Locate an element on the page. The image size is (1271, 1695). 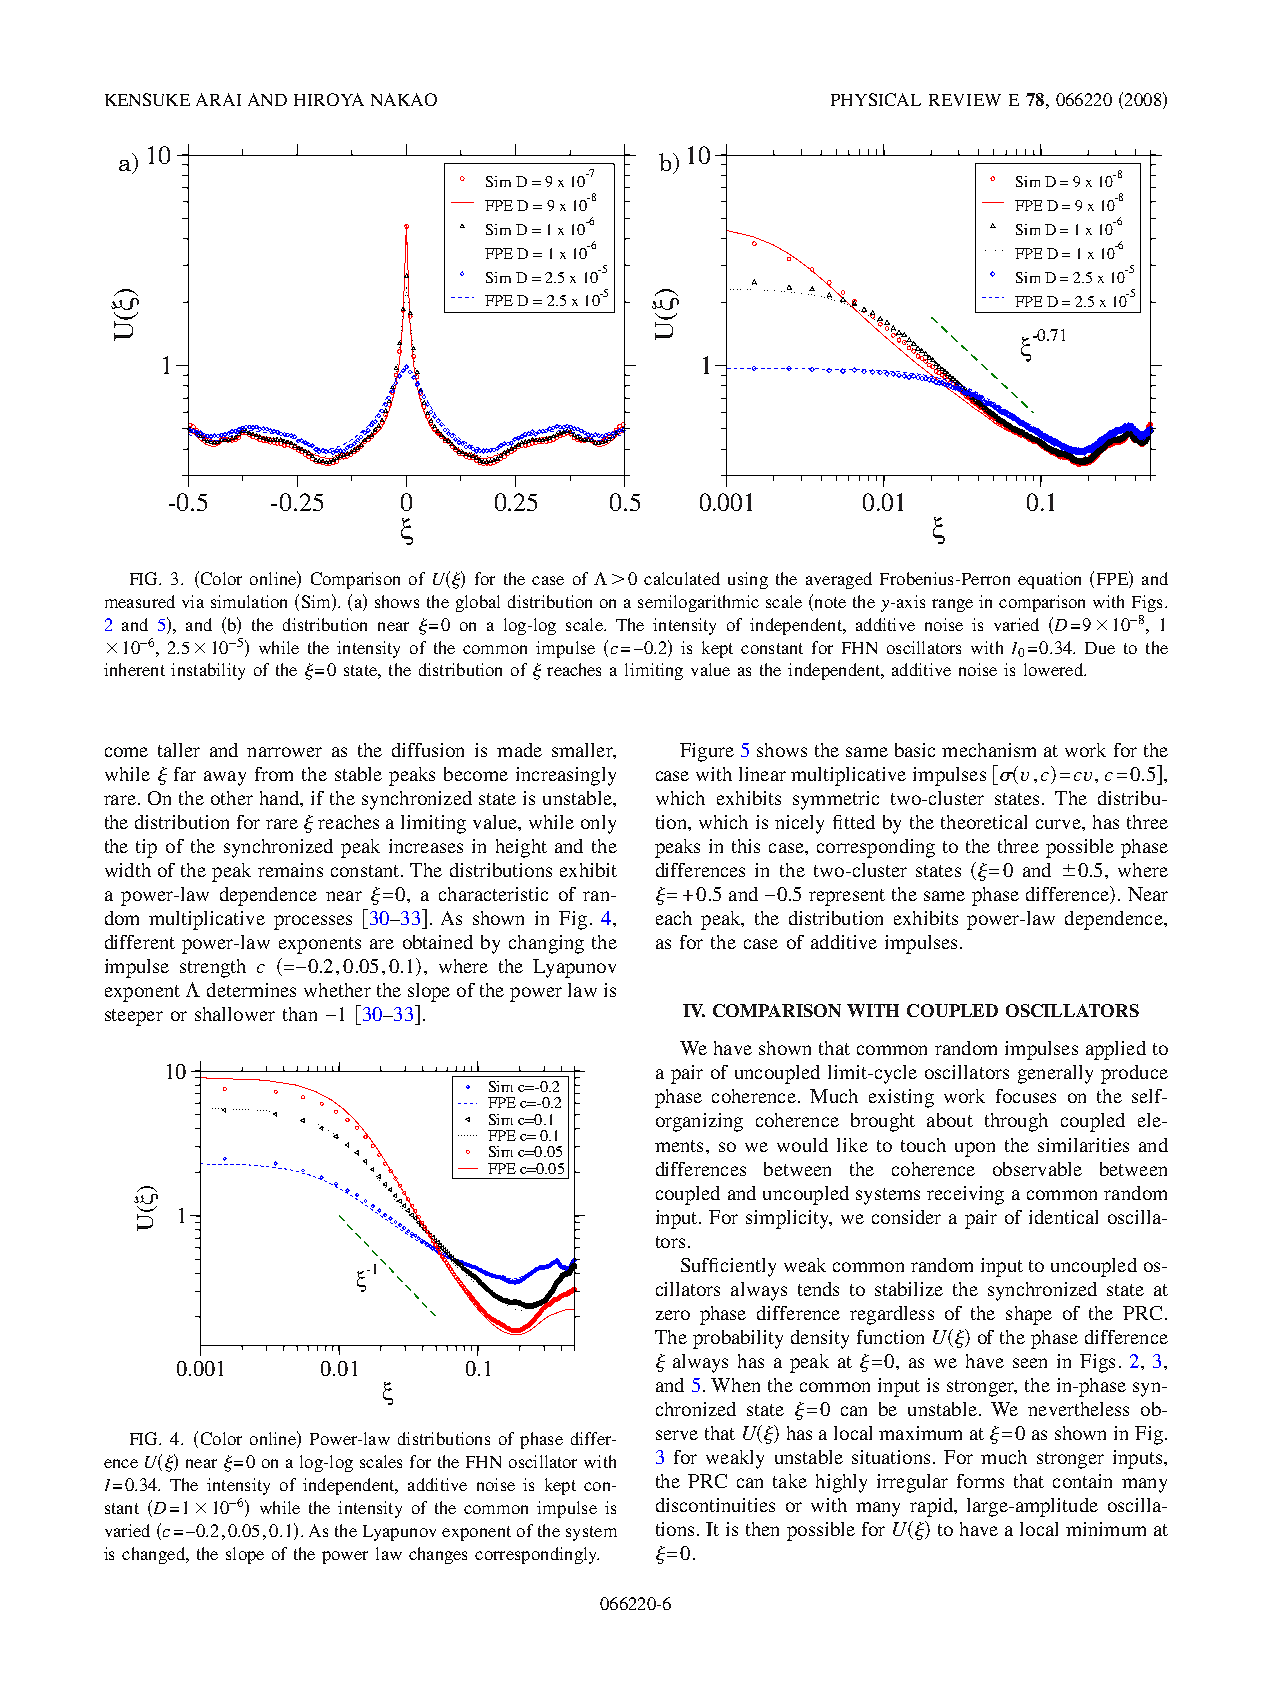
only is located at coordinates (598, 824).
